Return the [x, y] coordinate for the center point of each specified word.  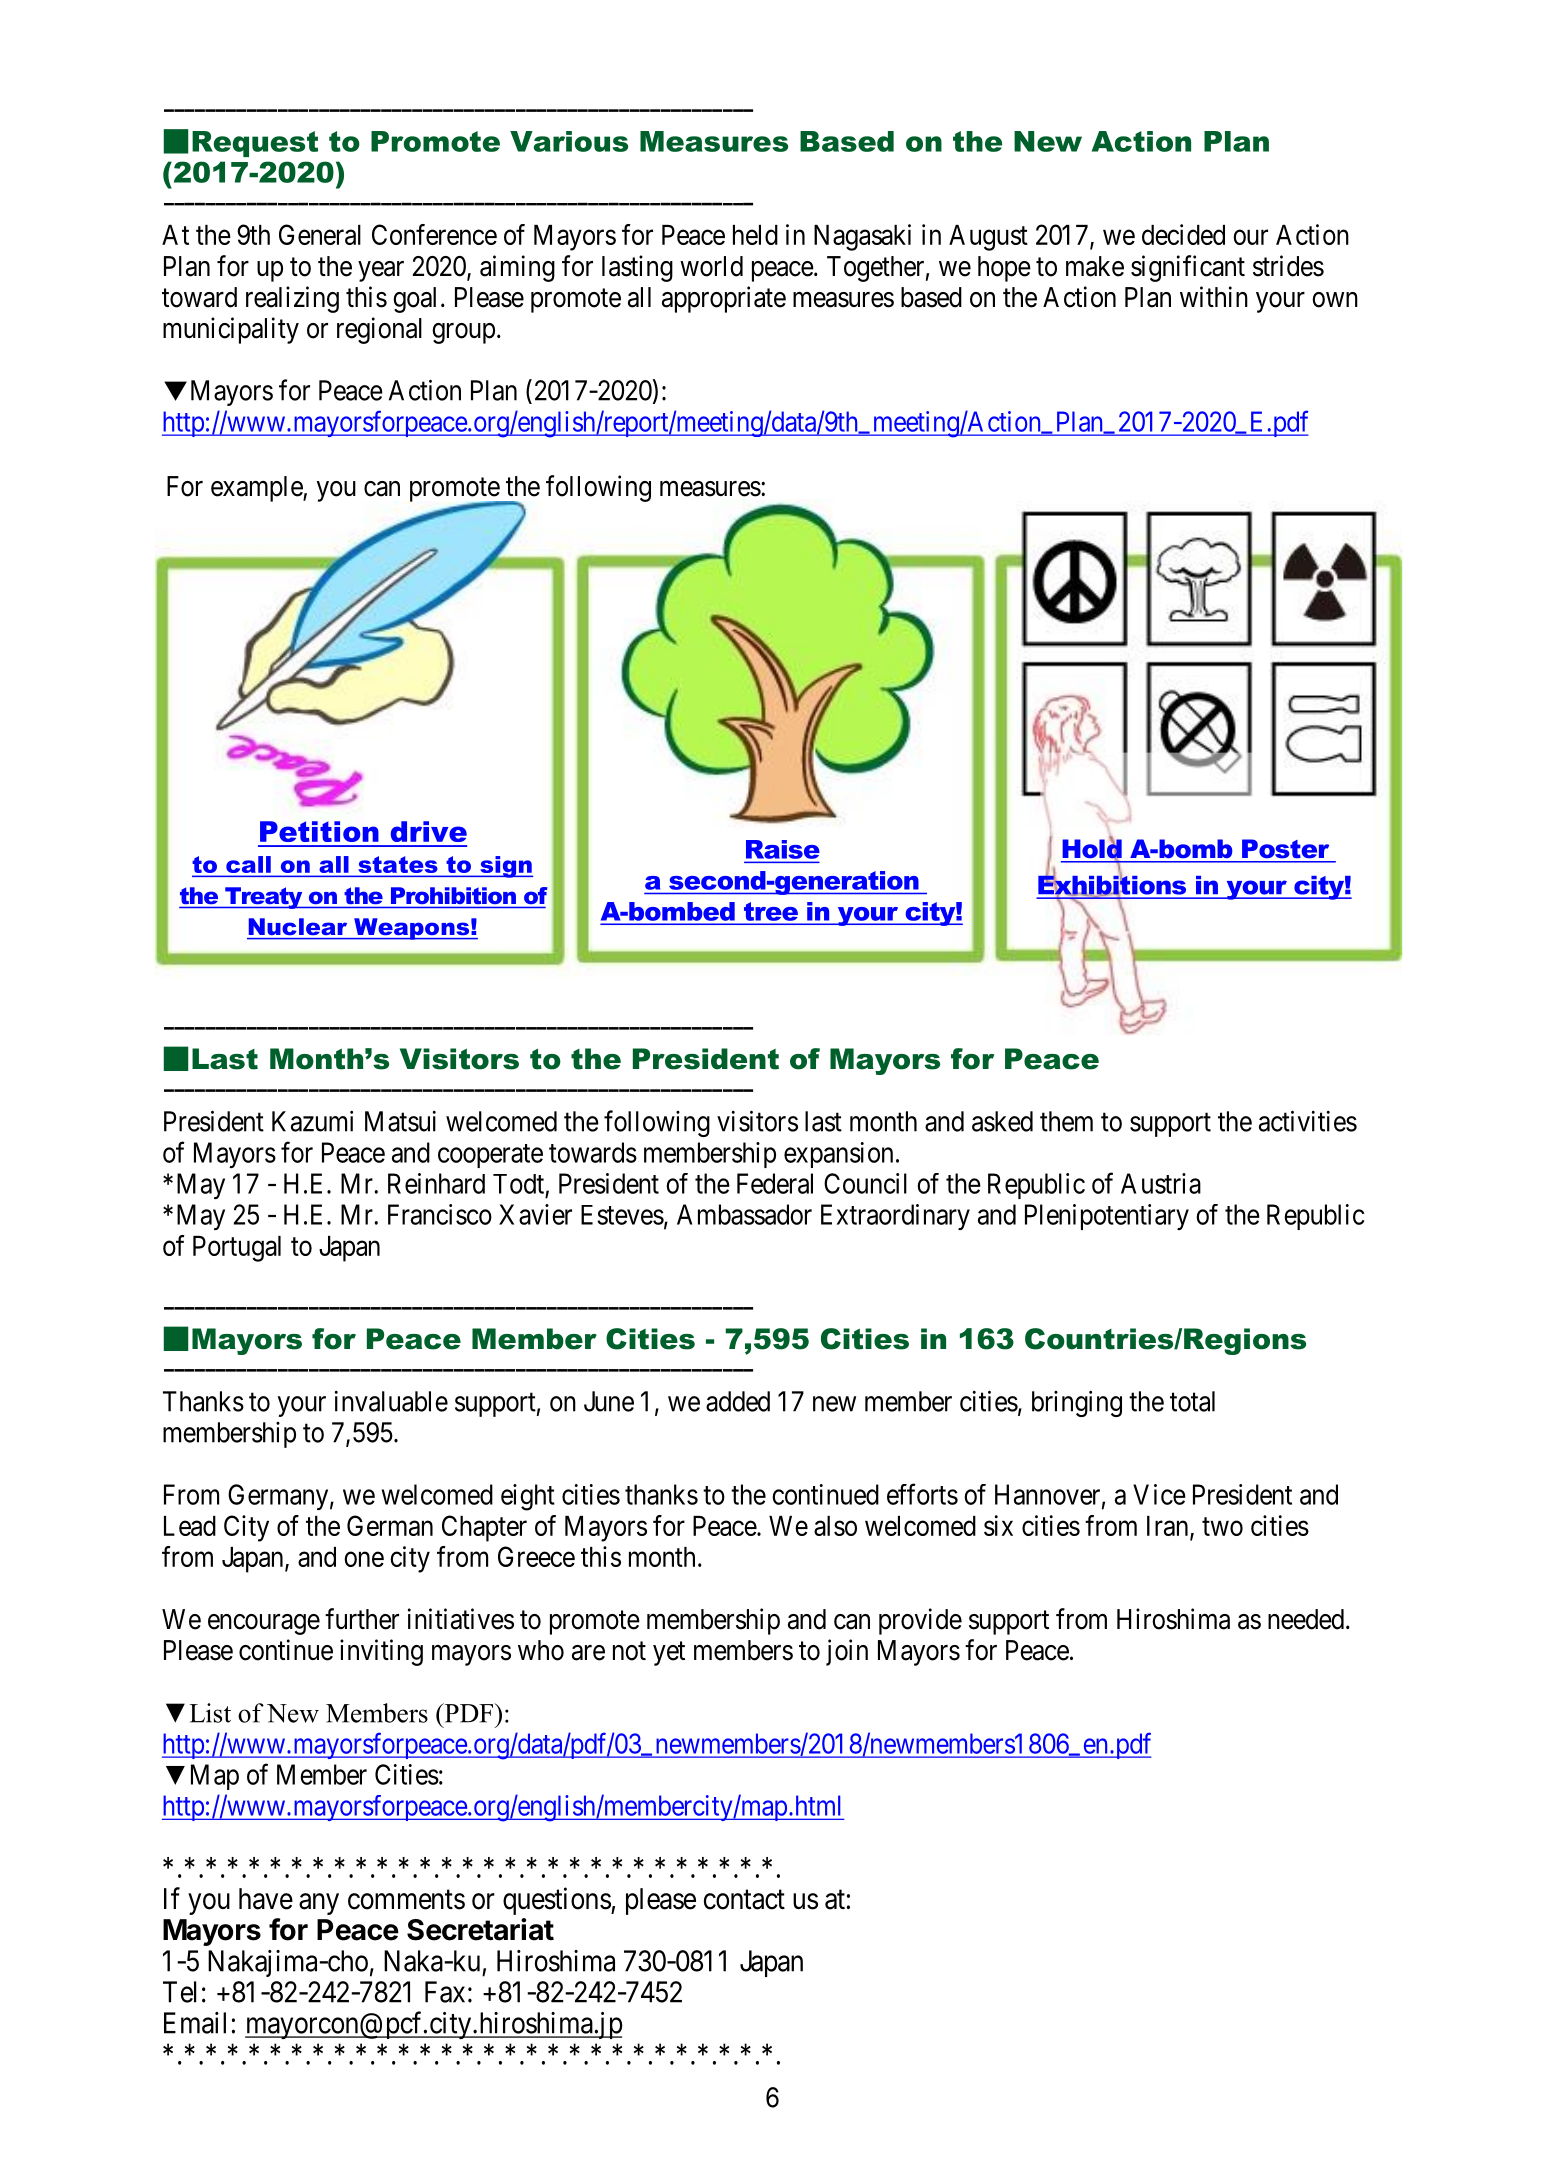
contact [744, 1900]
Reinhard [436, 1183]
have [266, 1899]
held [755, 235]
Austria [1161, 1183]
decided [1183, 234]
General [320, 234]
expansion [838, 1155]
